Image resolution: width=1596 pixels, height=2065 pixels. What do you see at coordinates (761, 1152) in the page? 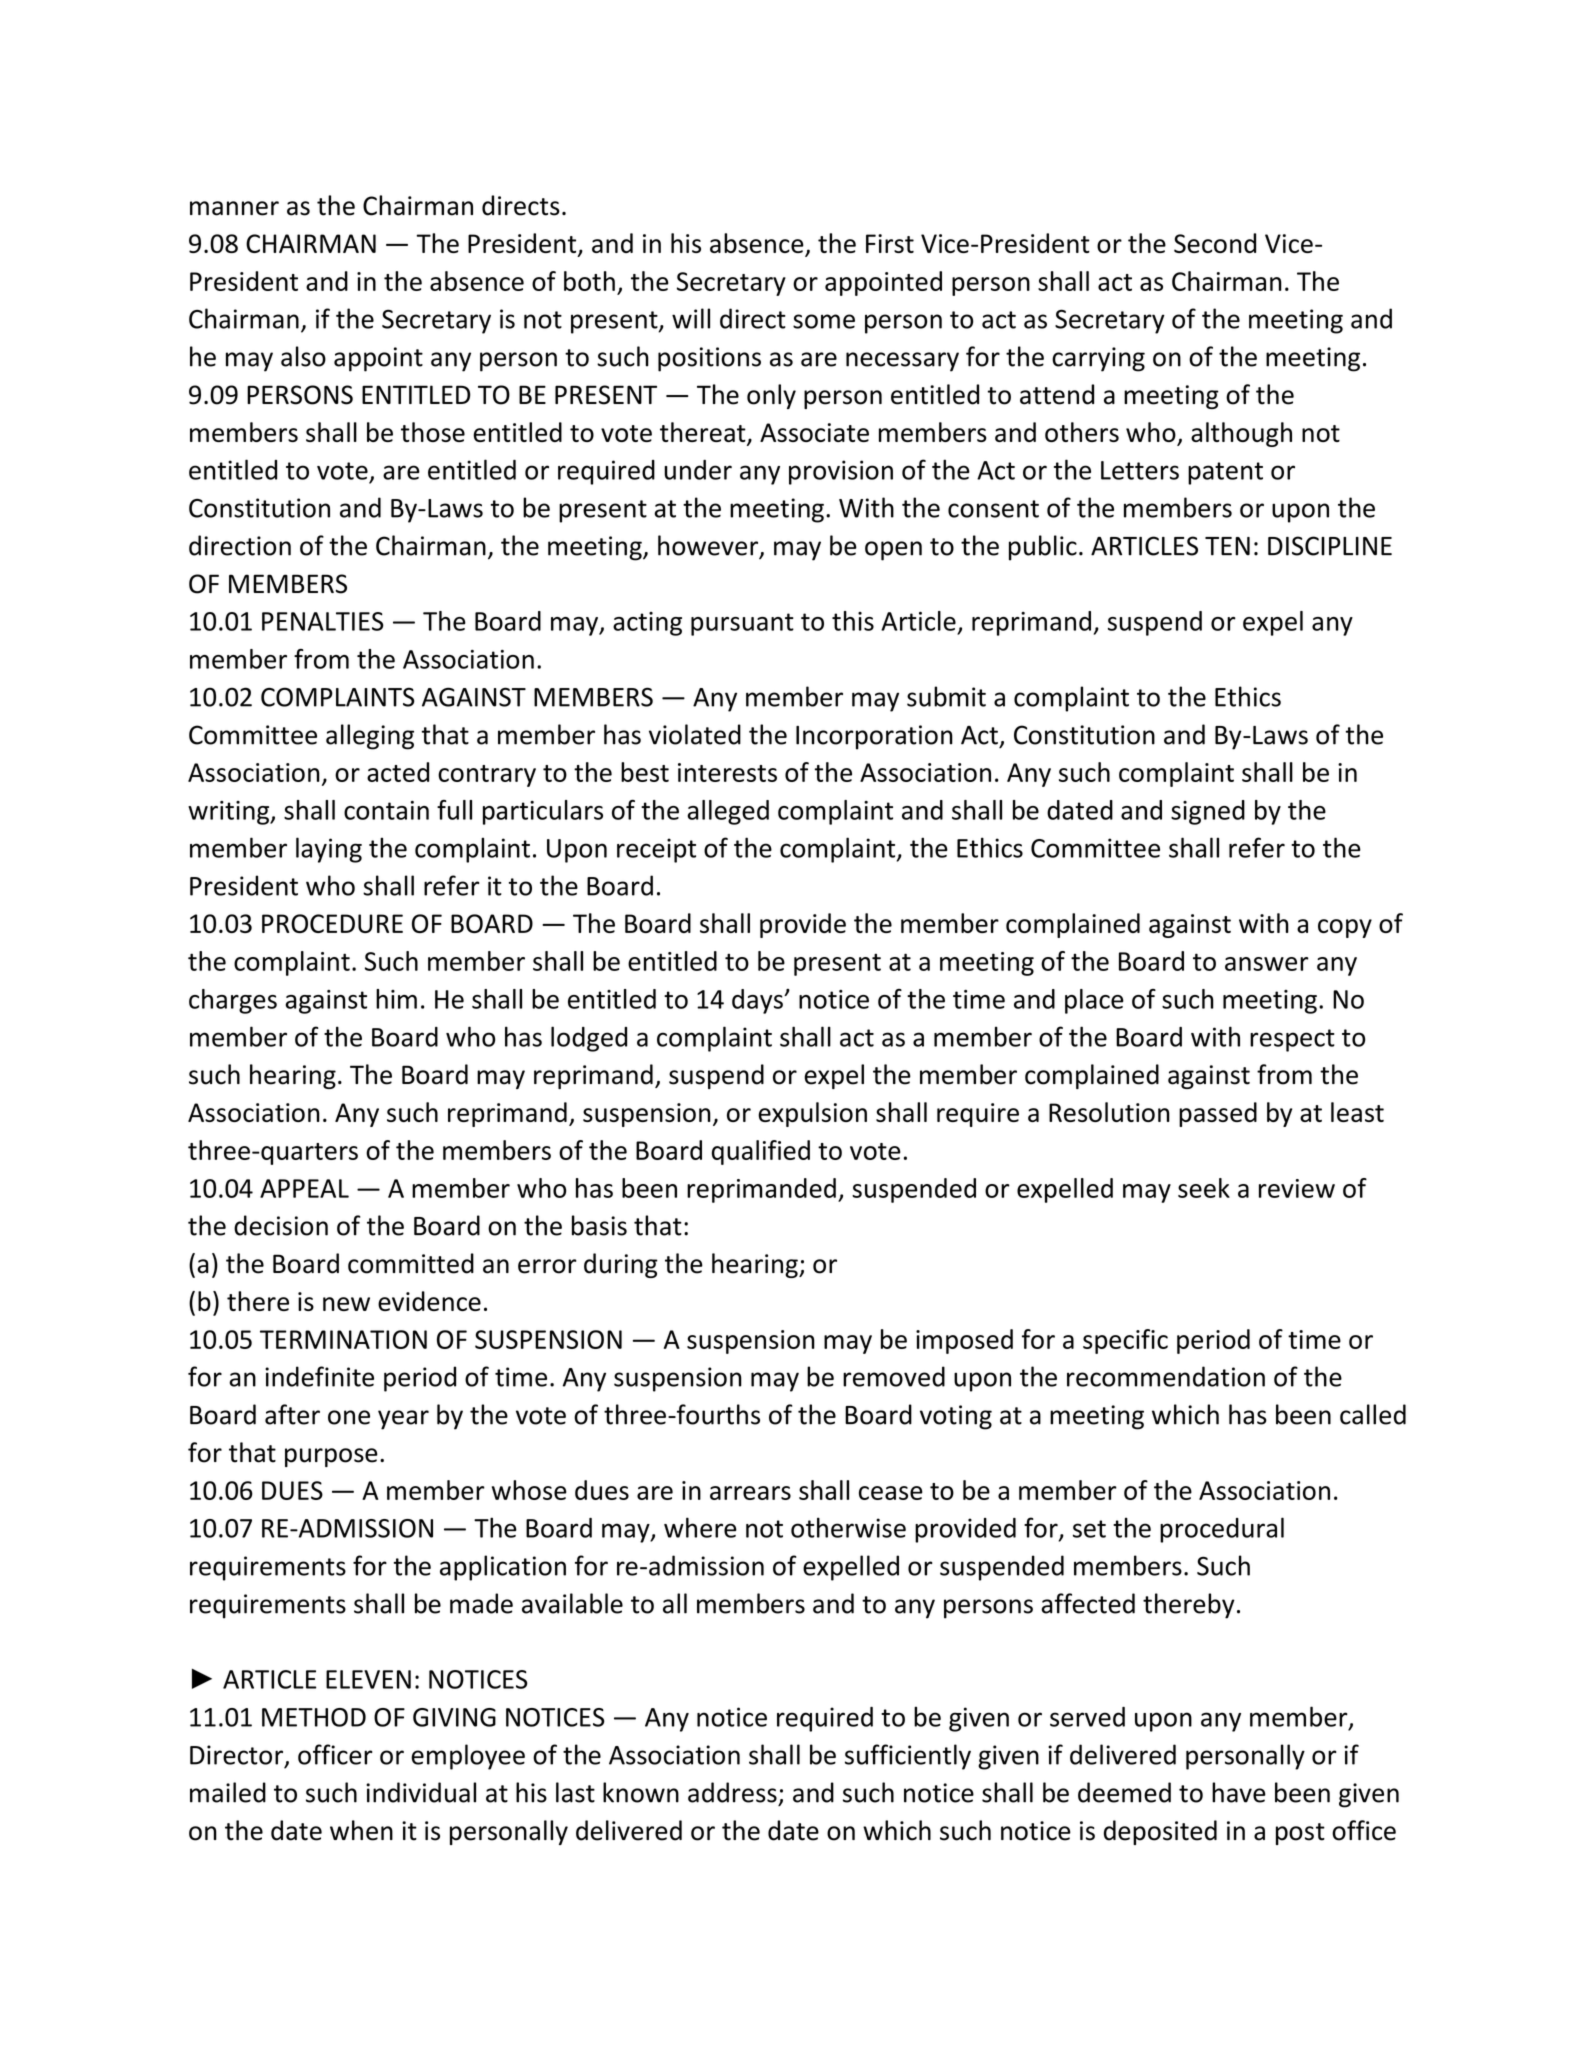
I see `qualified` at bounding box center [761, 1152].
